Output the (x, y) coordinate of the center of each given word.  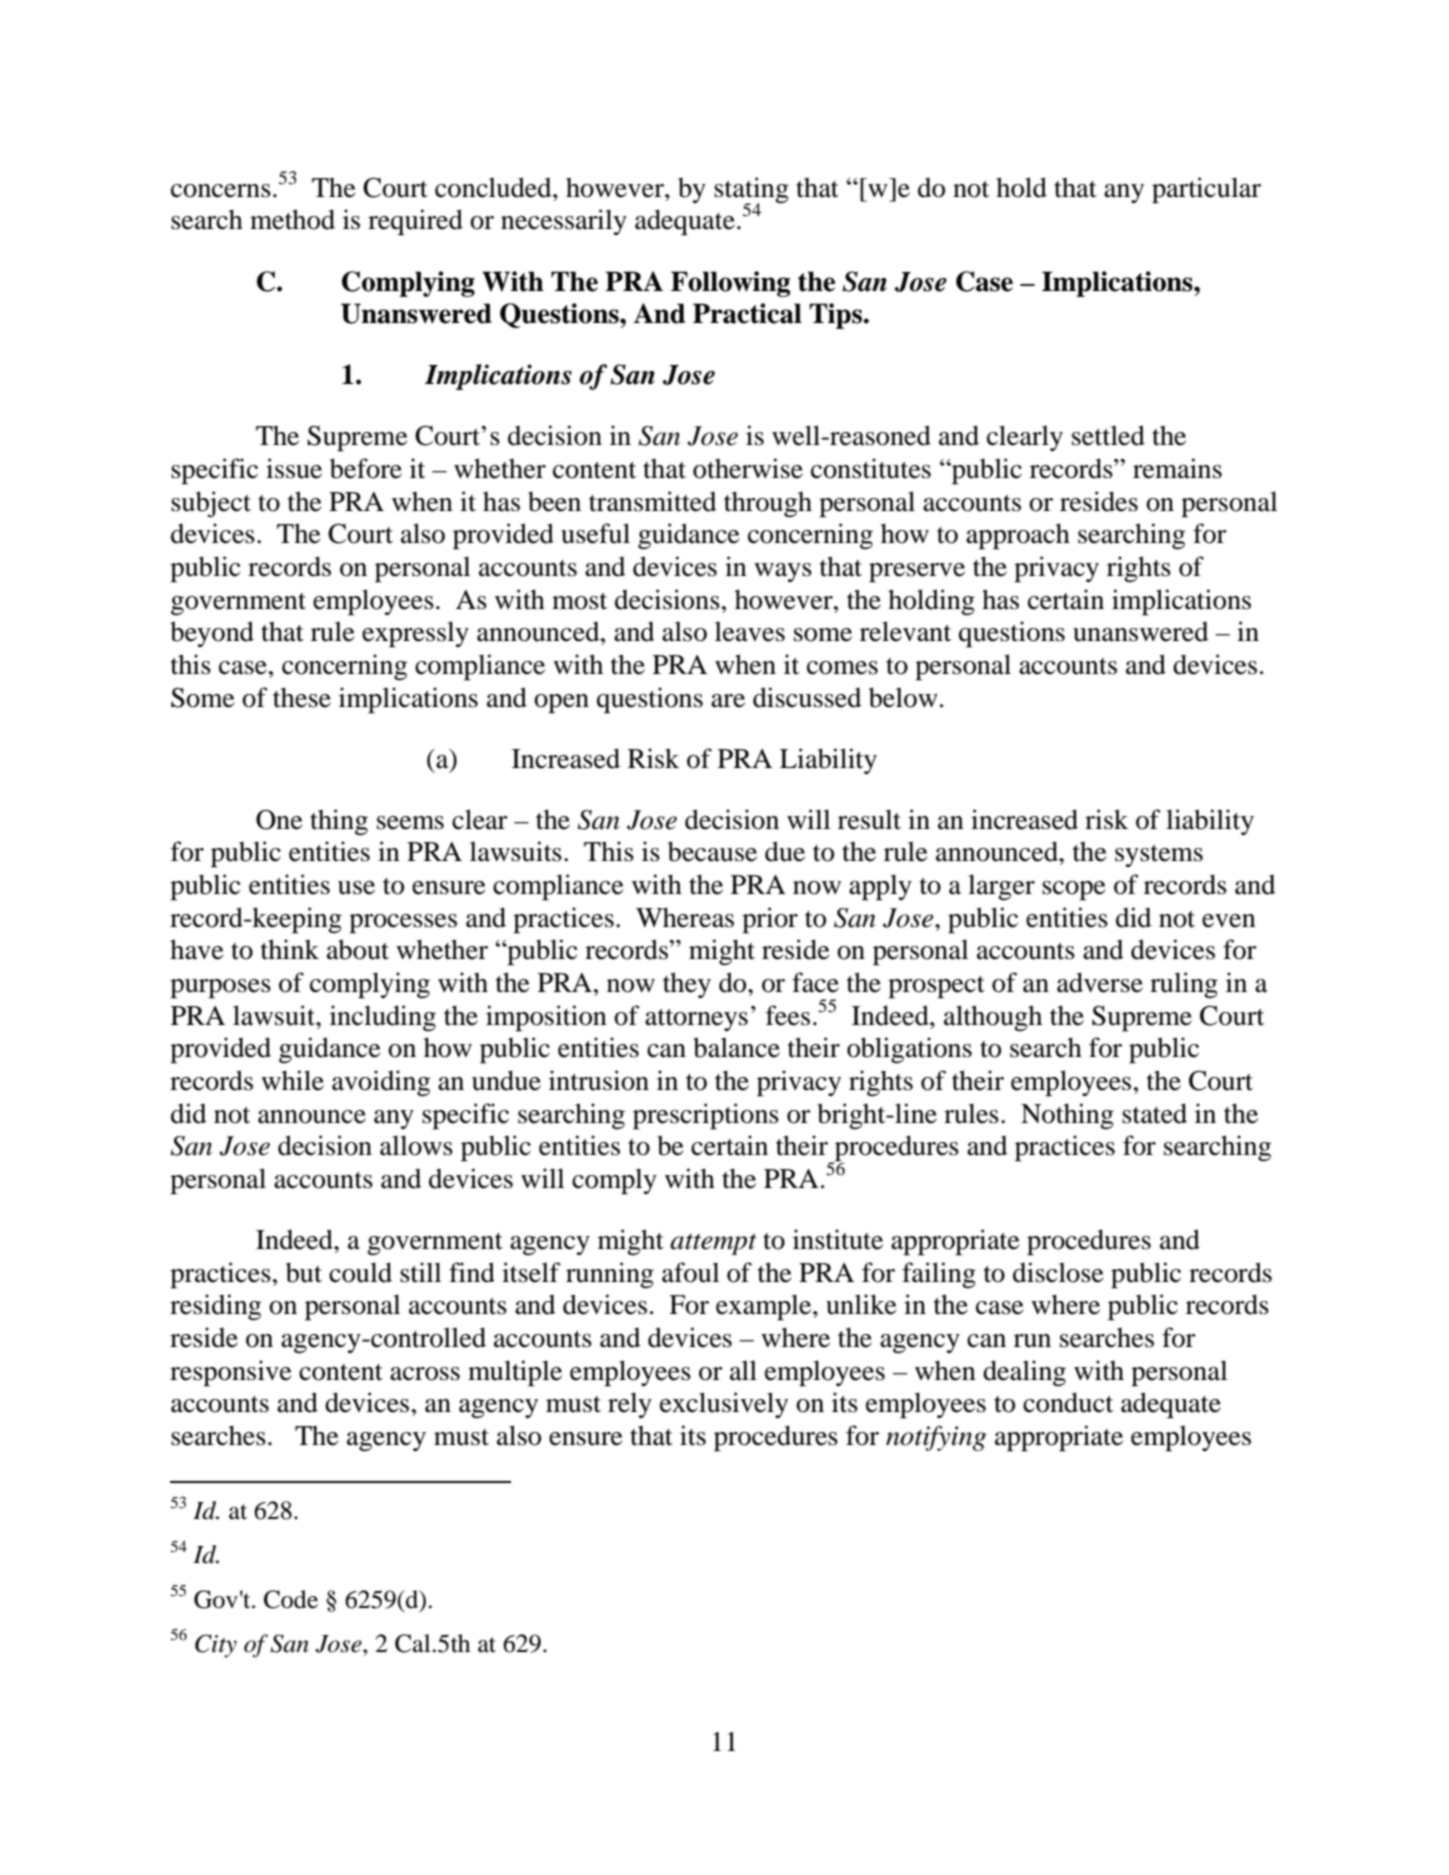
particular (1206, 190)
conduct (1068, 1402)
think (290, 949)
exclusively (724, 1405)
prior (770, 920)
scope (1074, 891)
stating (751, 191)
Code (291, 1599)
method (292, 219)
